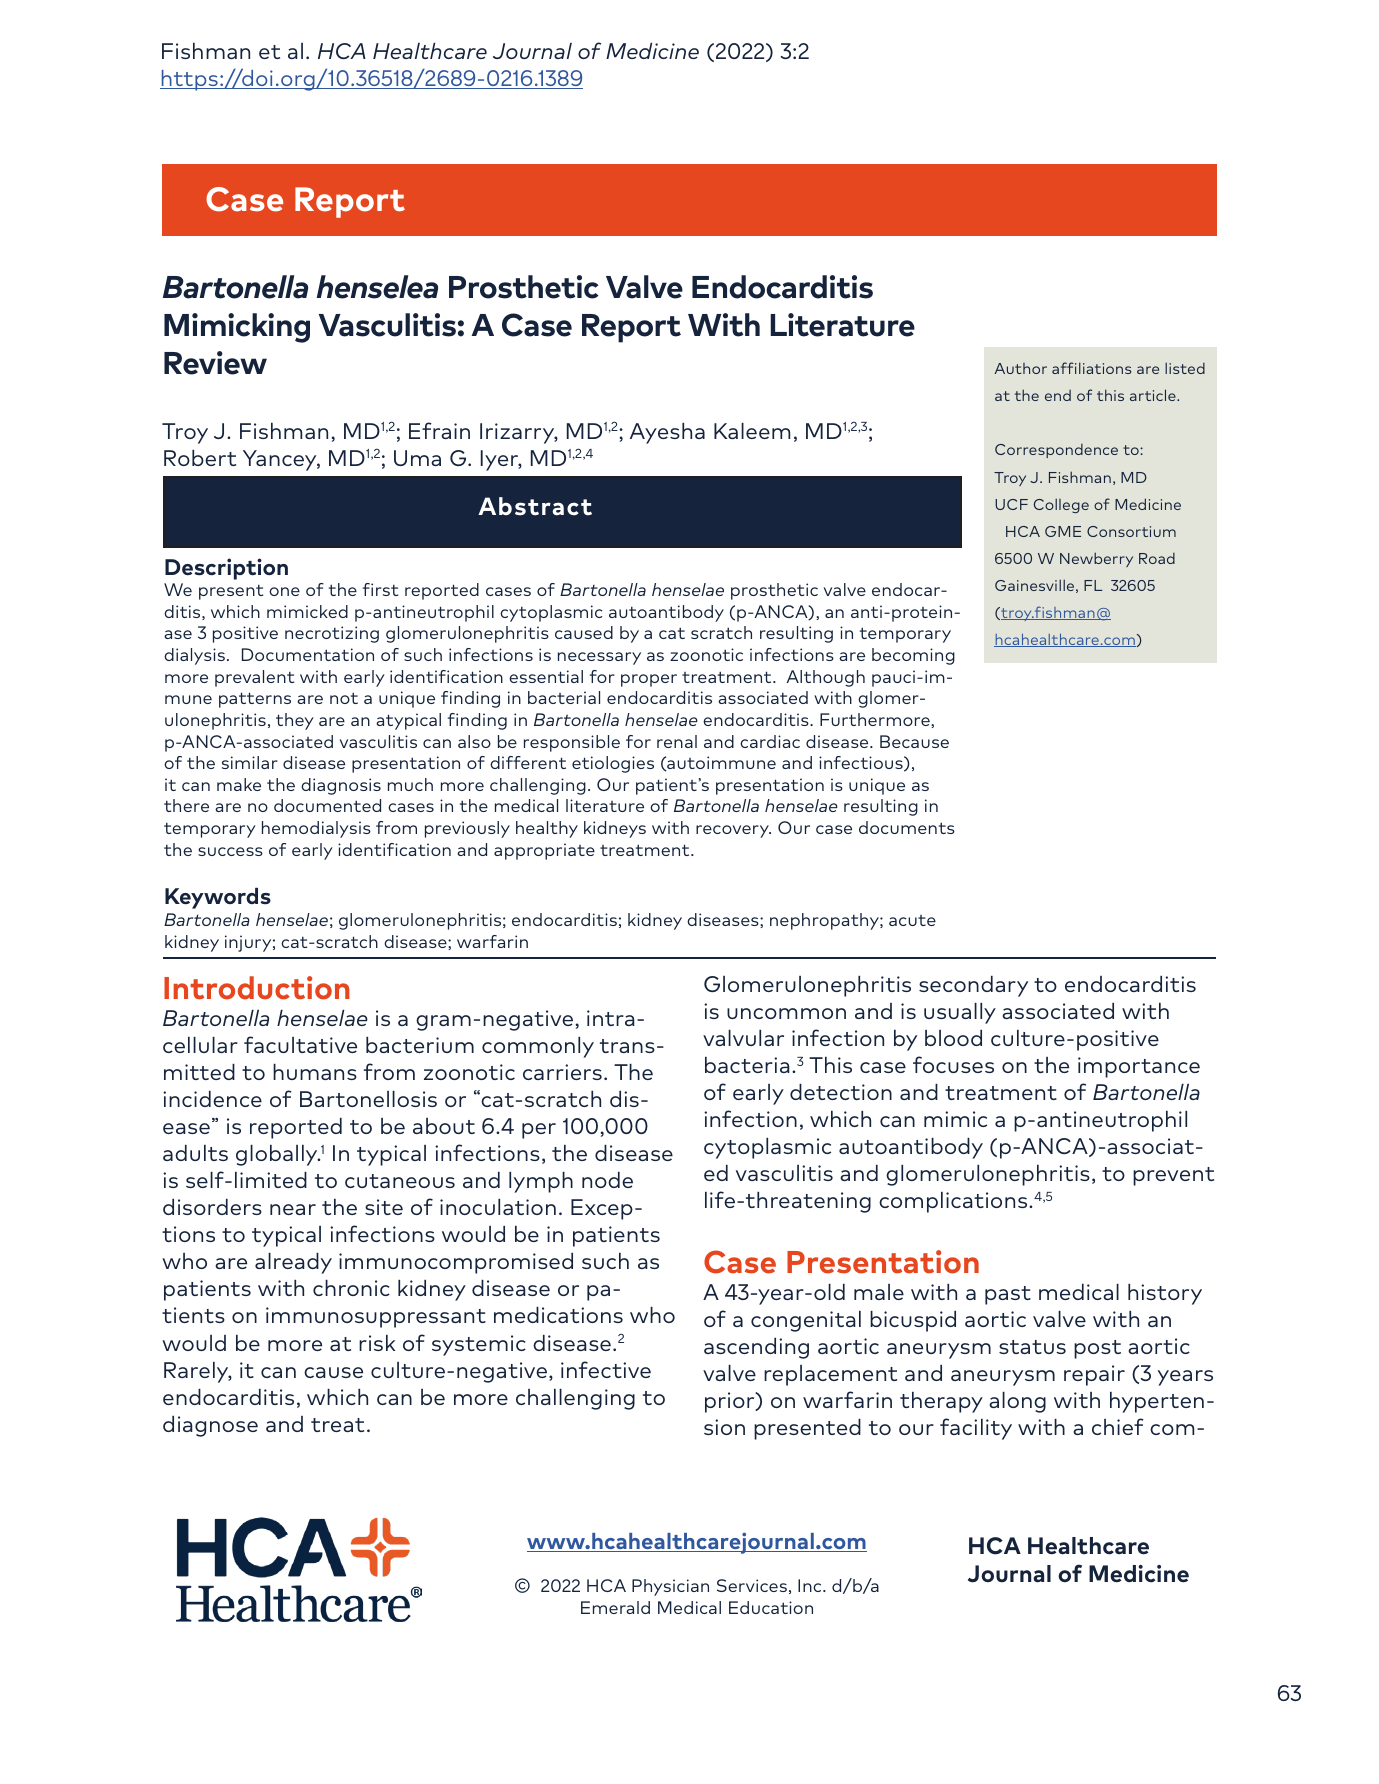 This screenshot has width=1379, height=1784. I want to click on Author, so click(1020, 368).
